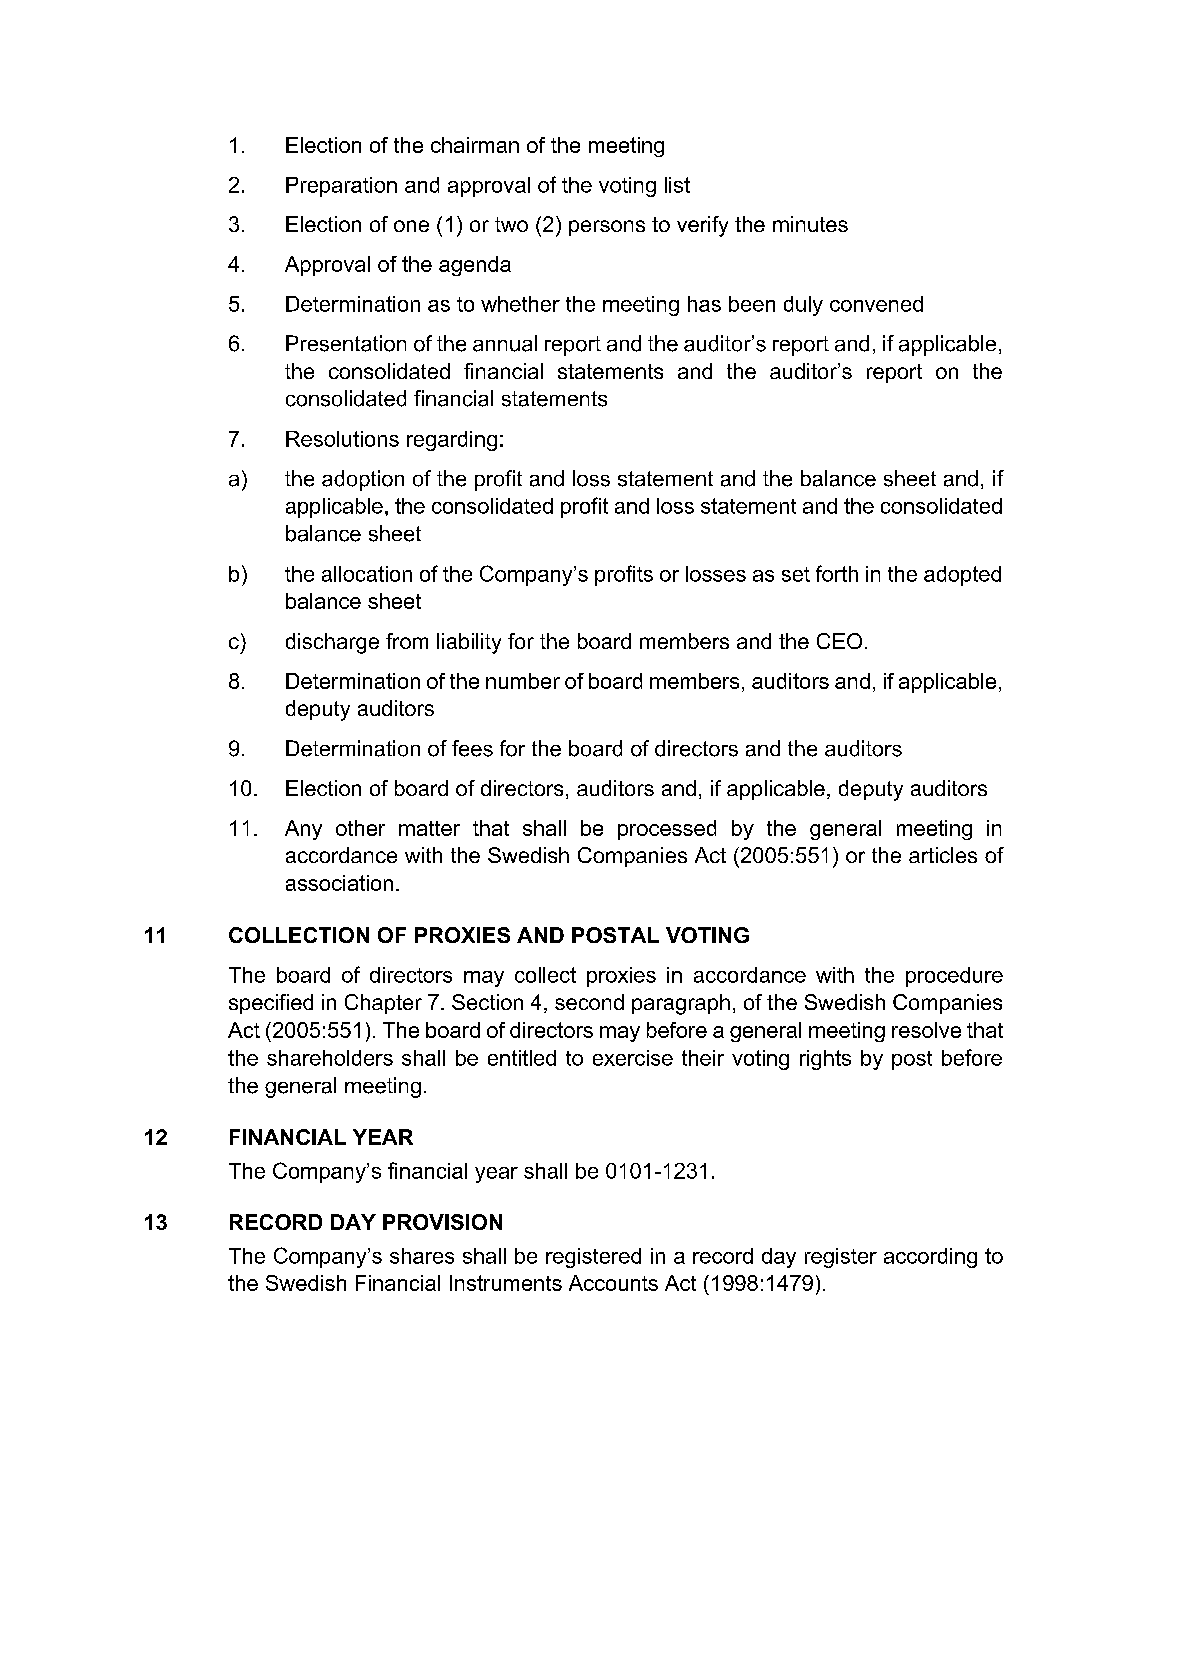 The height and width of the document is (1679, 1188). I want to click on Preparation, so click(341, 187).
